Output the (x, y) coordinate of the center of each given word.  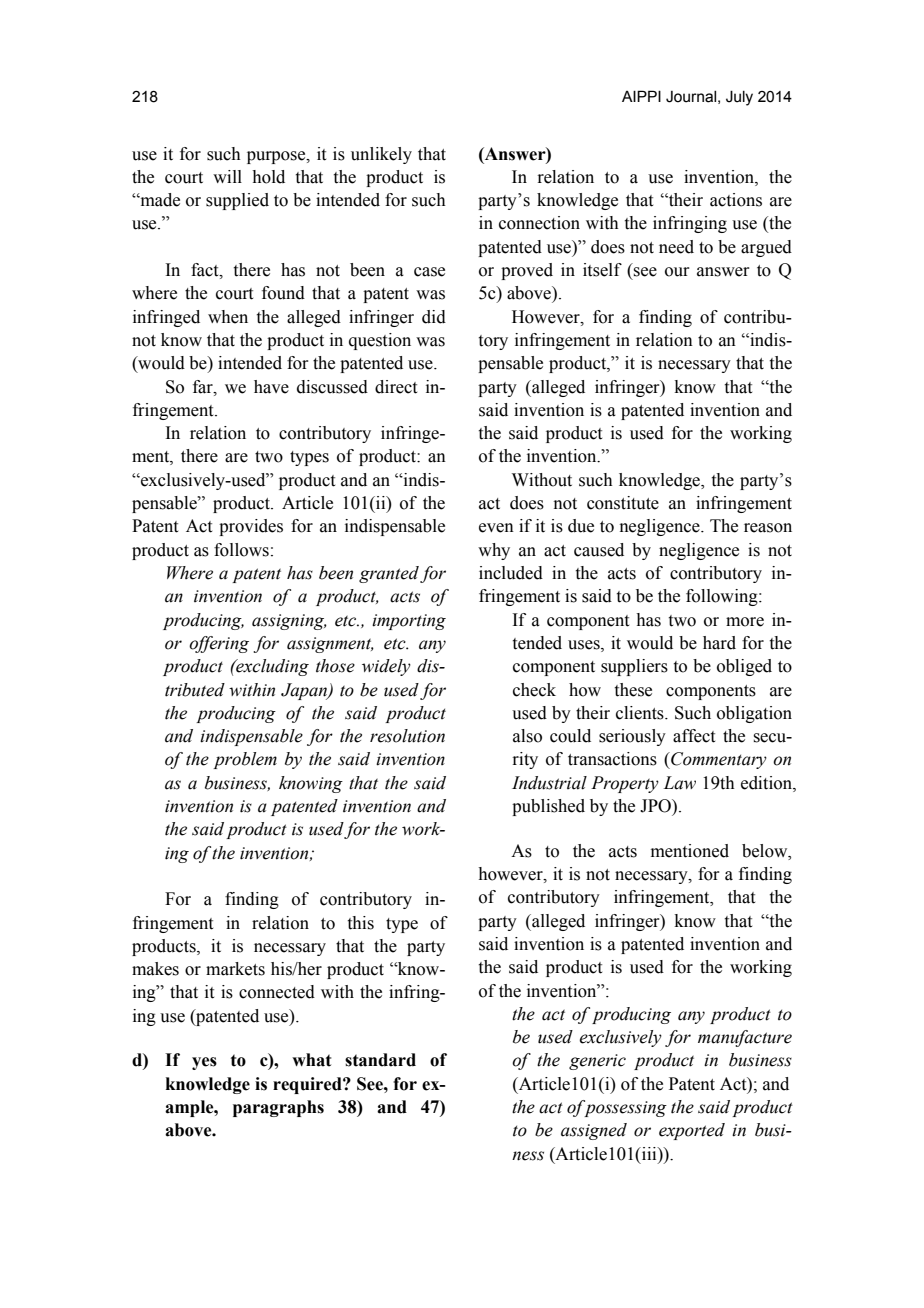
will (227, 176)
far (204, 387)
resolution (407, 736)
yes (204, 1063)
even (496, 528)
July (739, 98)
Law (679, 783)
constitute (623, 503)
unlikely (381, 155)
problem (245, 760)
